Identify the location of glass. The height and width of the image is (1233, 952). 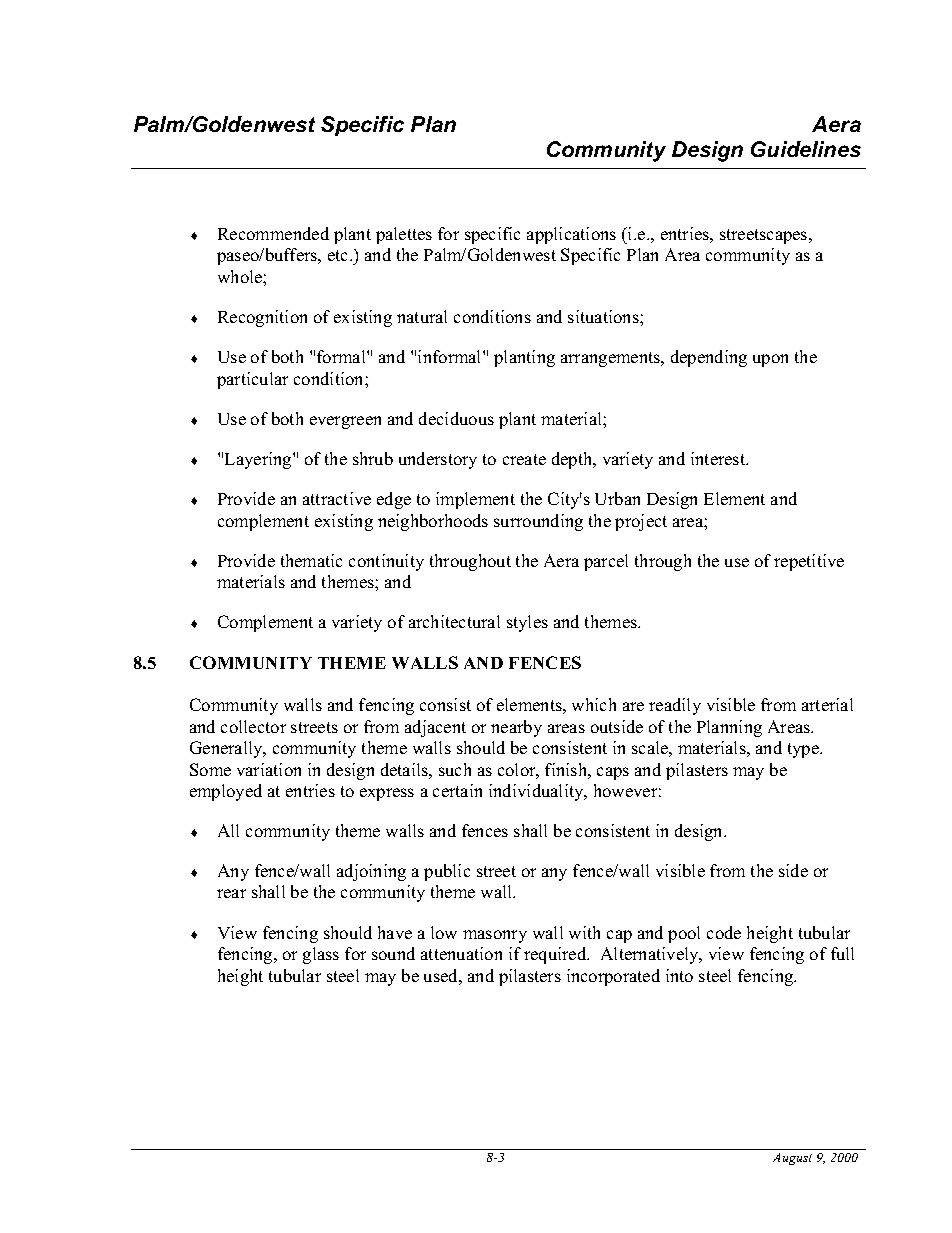
(321, 955).
